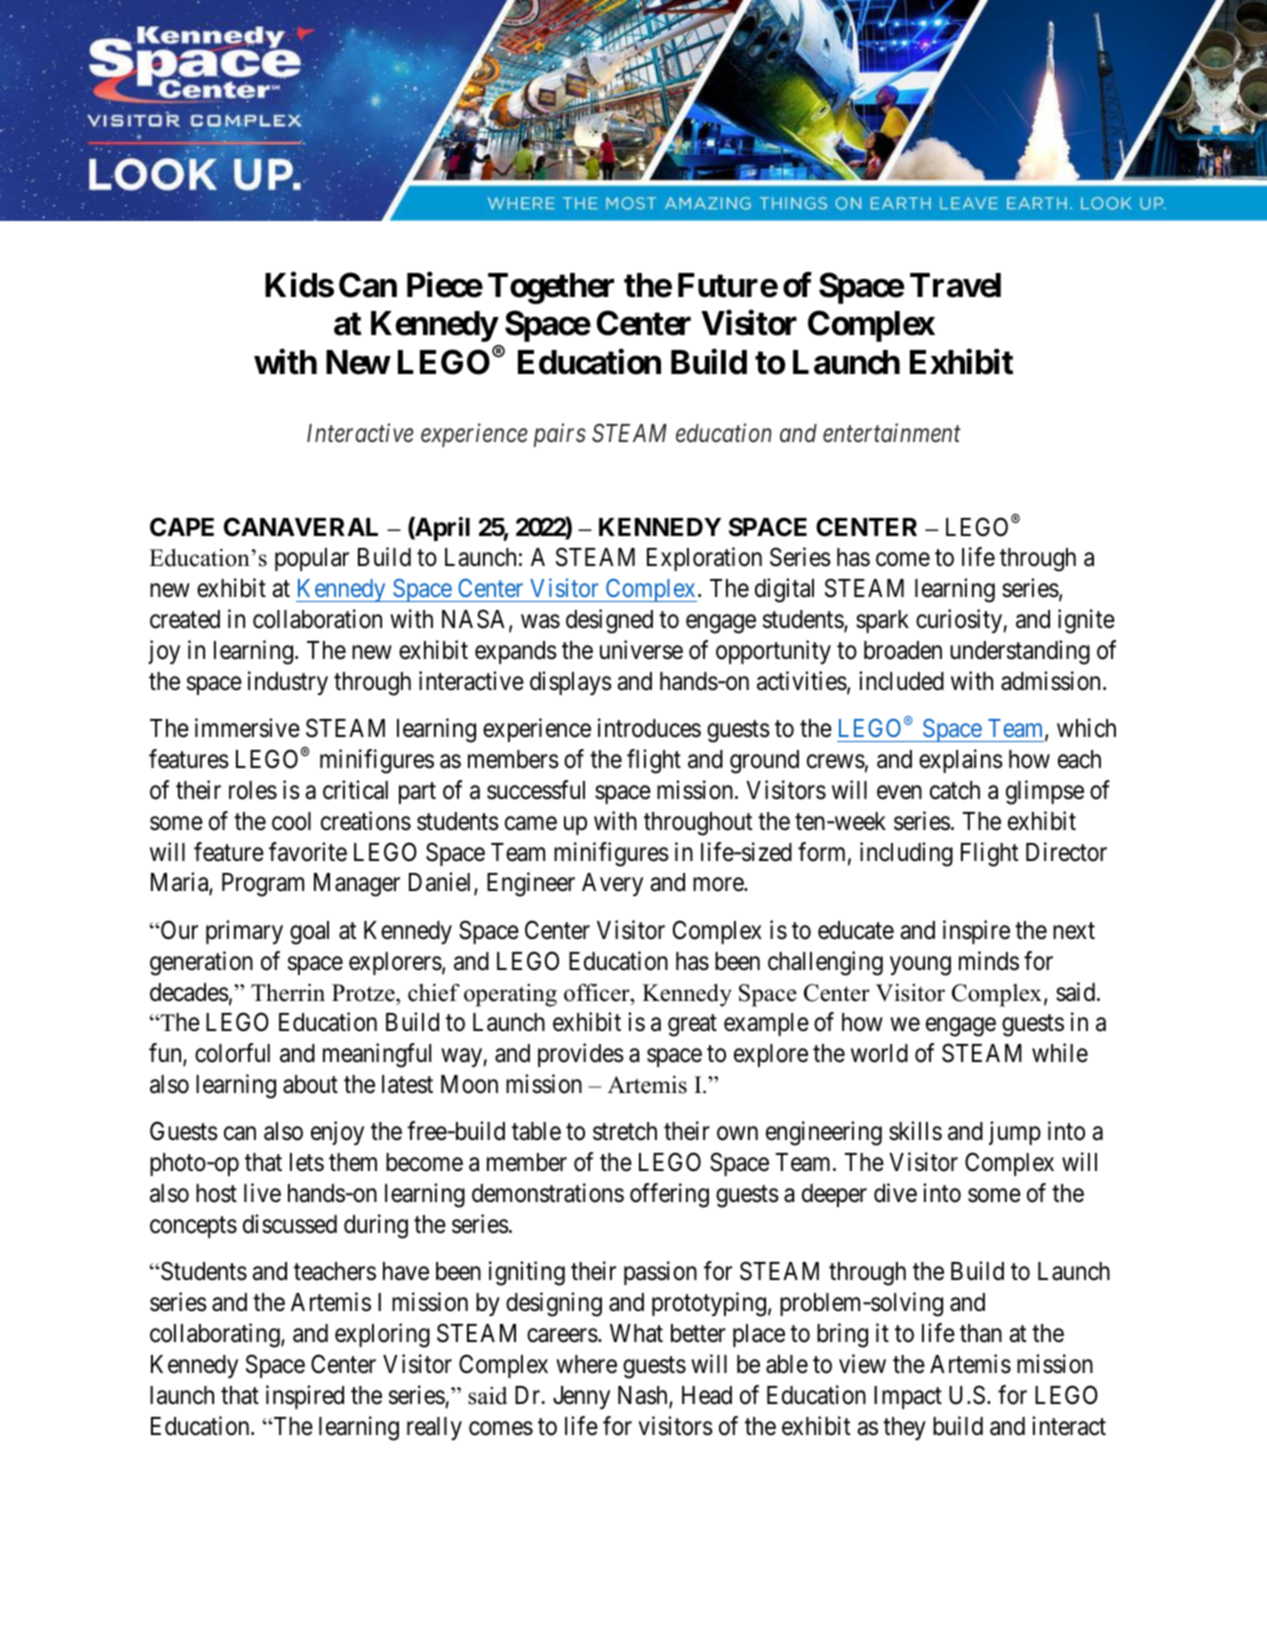 The height and width of the screenshot is (1640, 1267). What do you see at coordinates (551, 288) in the screenshot?
I see `Together` at bounding box center [551, 288].
